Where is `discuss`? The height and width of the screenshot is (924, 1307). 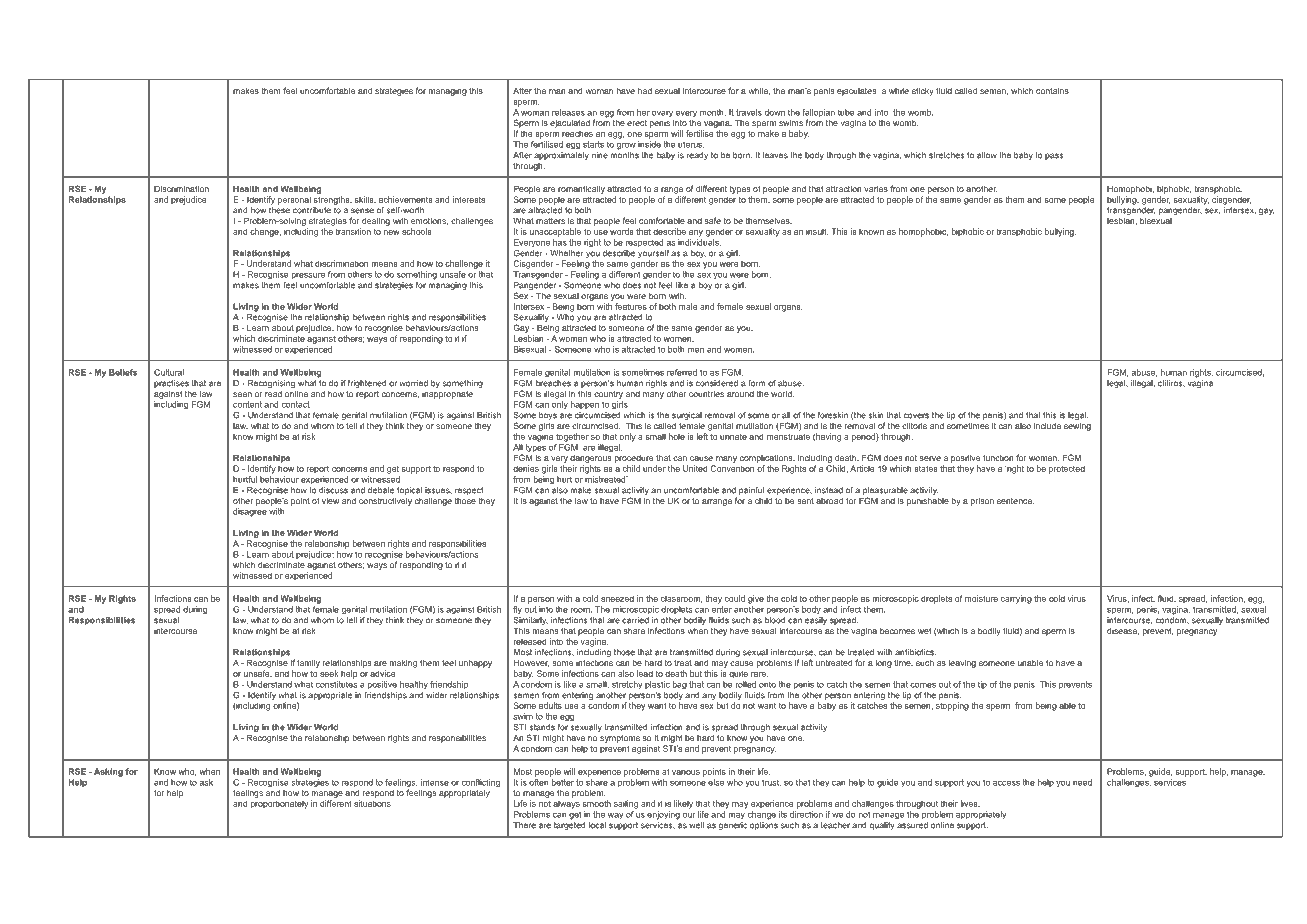
discuss is located at coordinates (333, 490).
